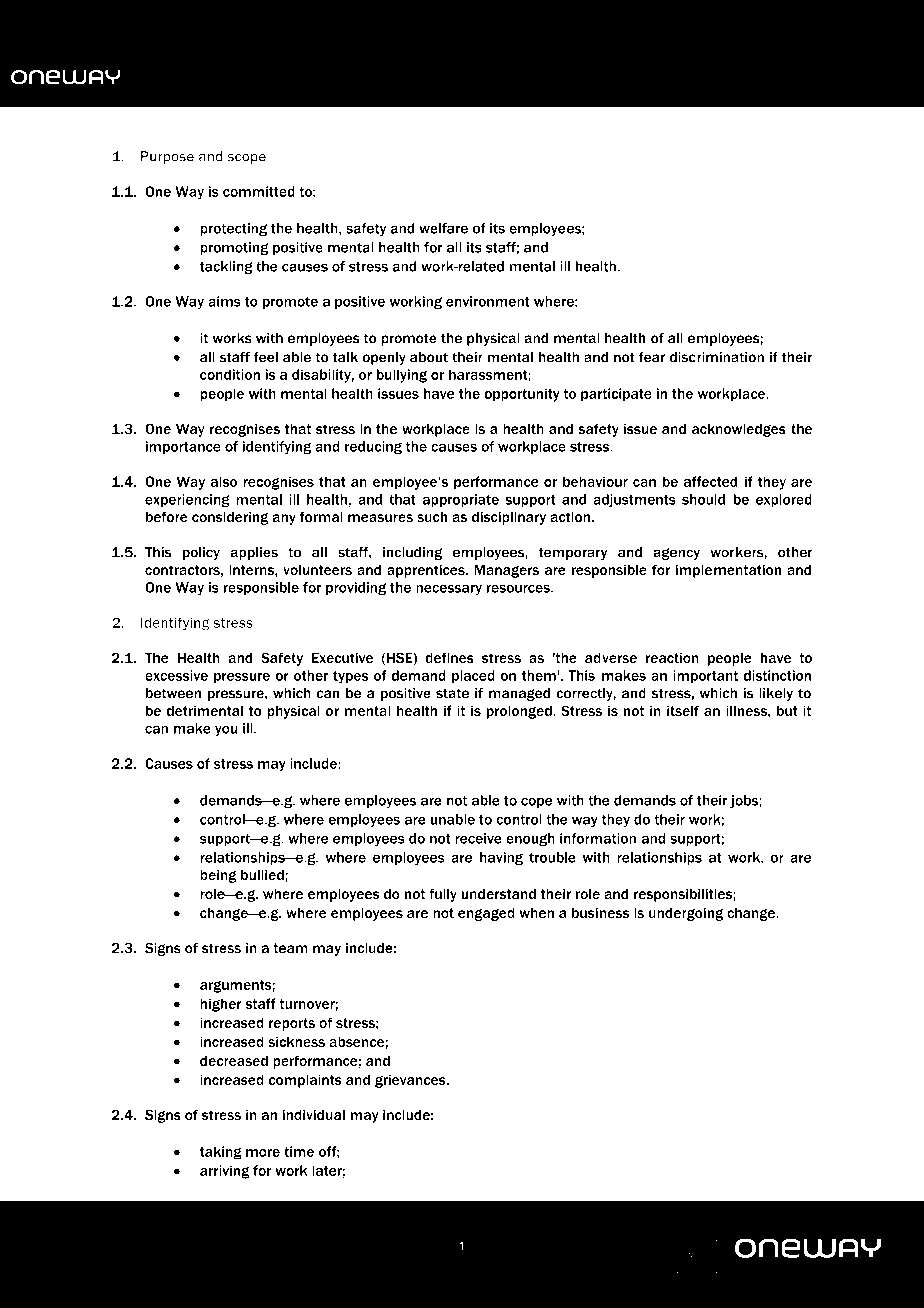  I want to click on engaged, so click(486, 914).
